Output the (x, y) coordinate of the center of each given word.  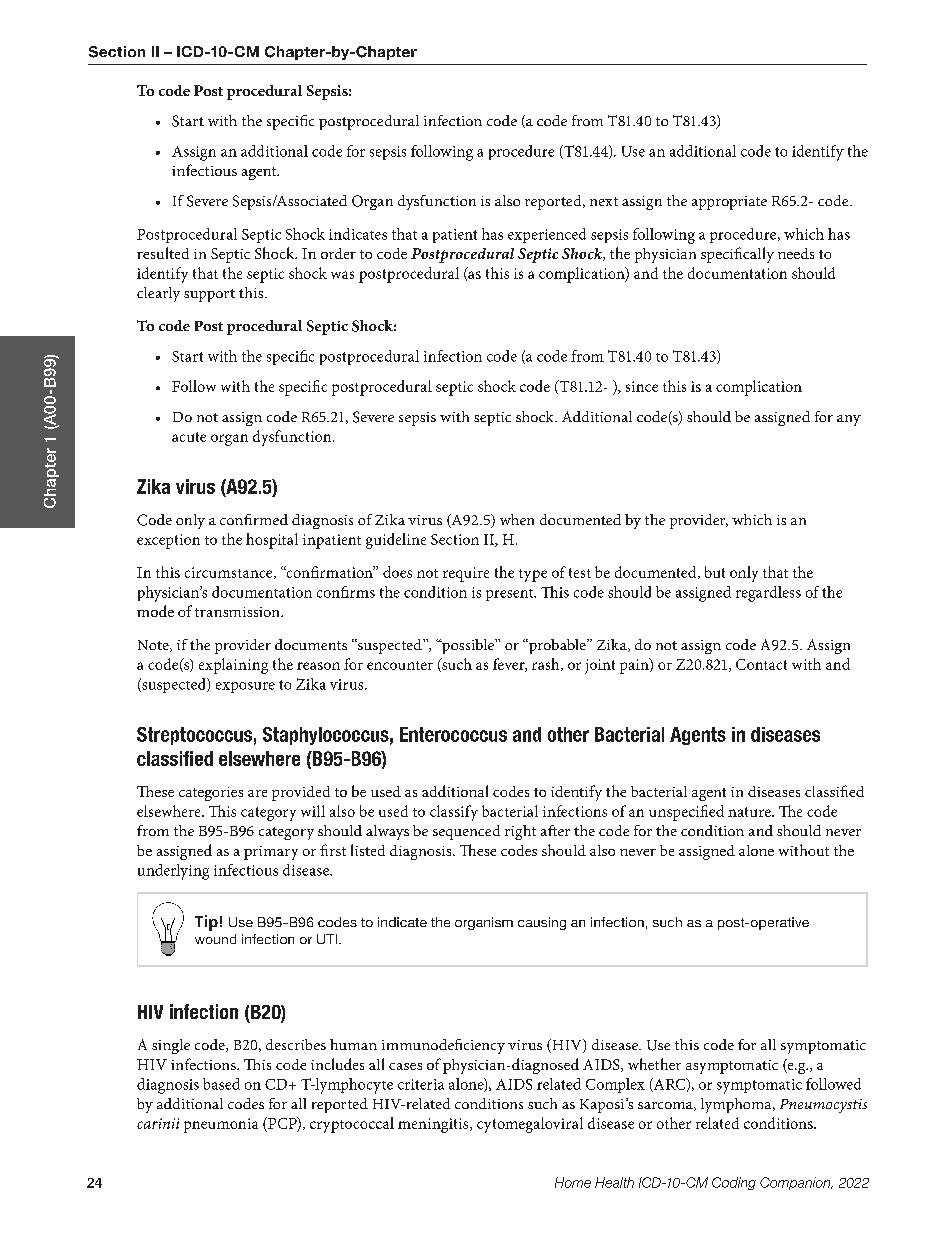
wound (215, 939)
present (511, 595)
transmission (238, 612)
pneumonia (221, 1125)
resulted (163, 253)
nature (750, 812)
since (642, 386)
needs (796, 253)
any (849, 420)
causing (542, 923)
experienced (547, 235)
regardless (768, 594)
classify (454, 813)
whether (654, 1064)
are (257, 793)
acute (189, 437)
